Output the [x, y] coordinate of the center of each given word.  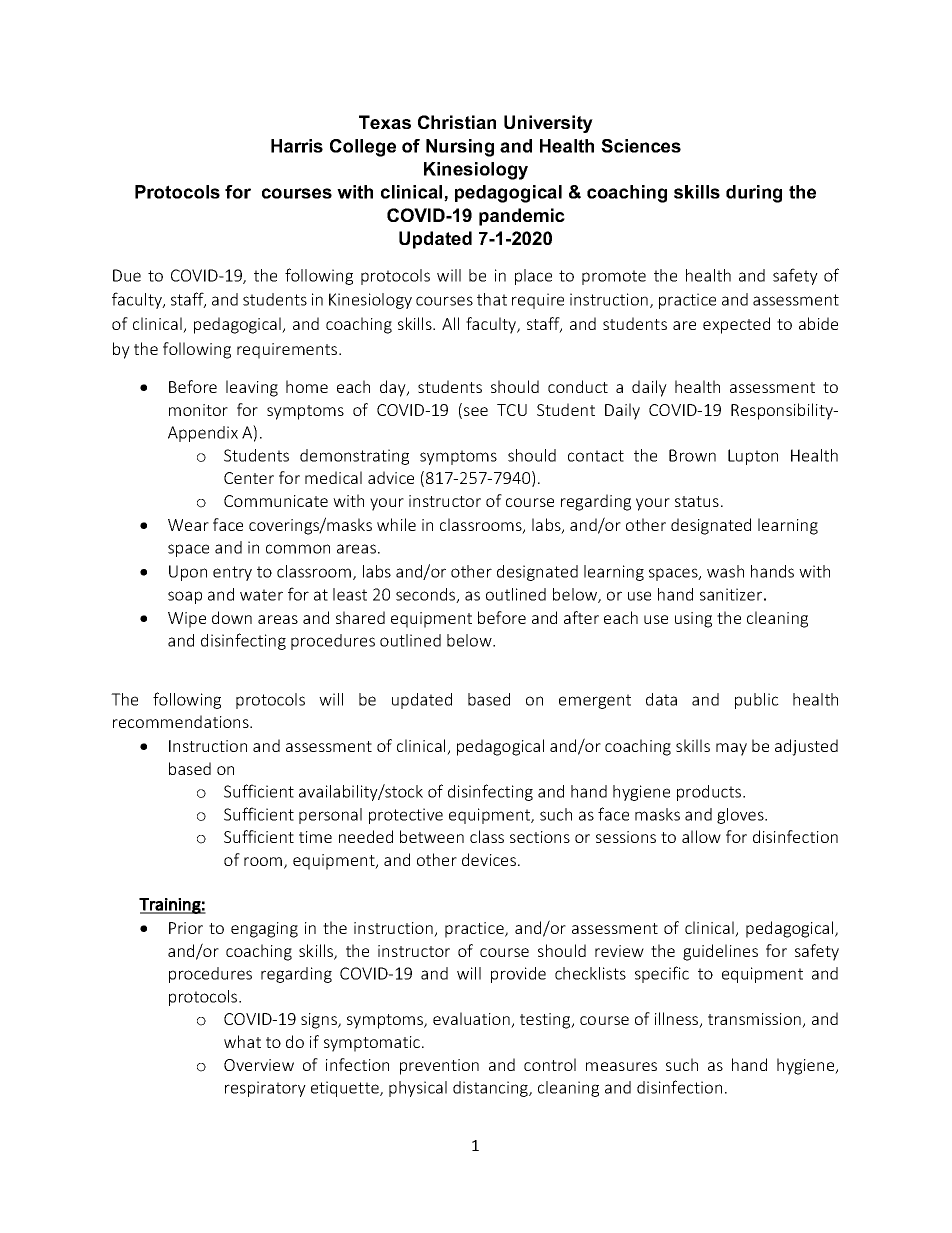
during [754, 194]
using [693, 620]
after [581, 617]
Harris [297, 146]
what [242, 1041]
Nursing [460, 148]
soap [185, 597]
